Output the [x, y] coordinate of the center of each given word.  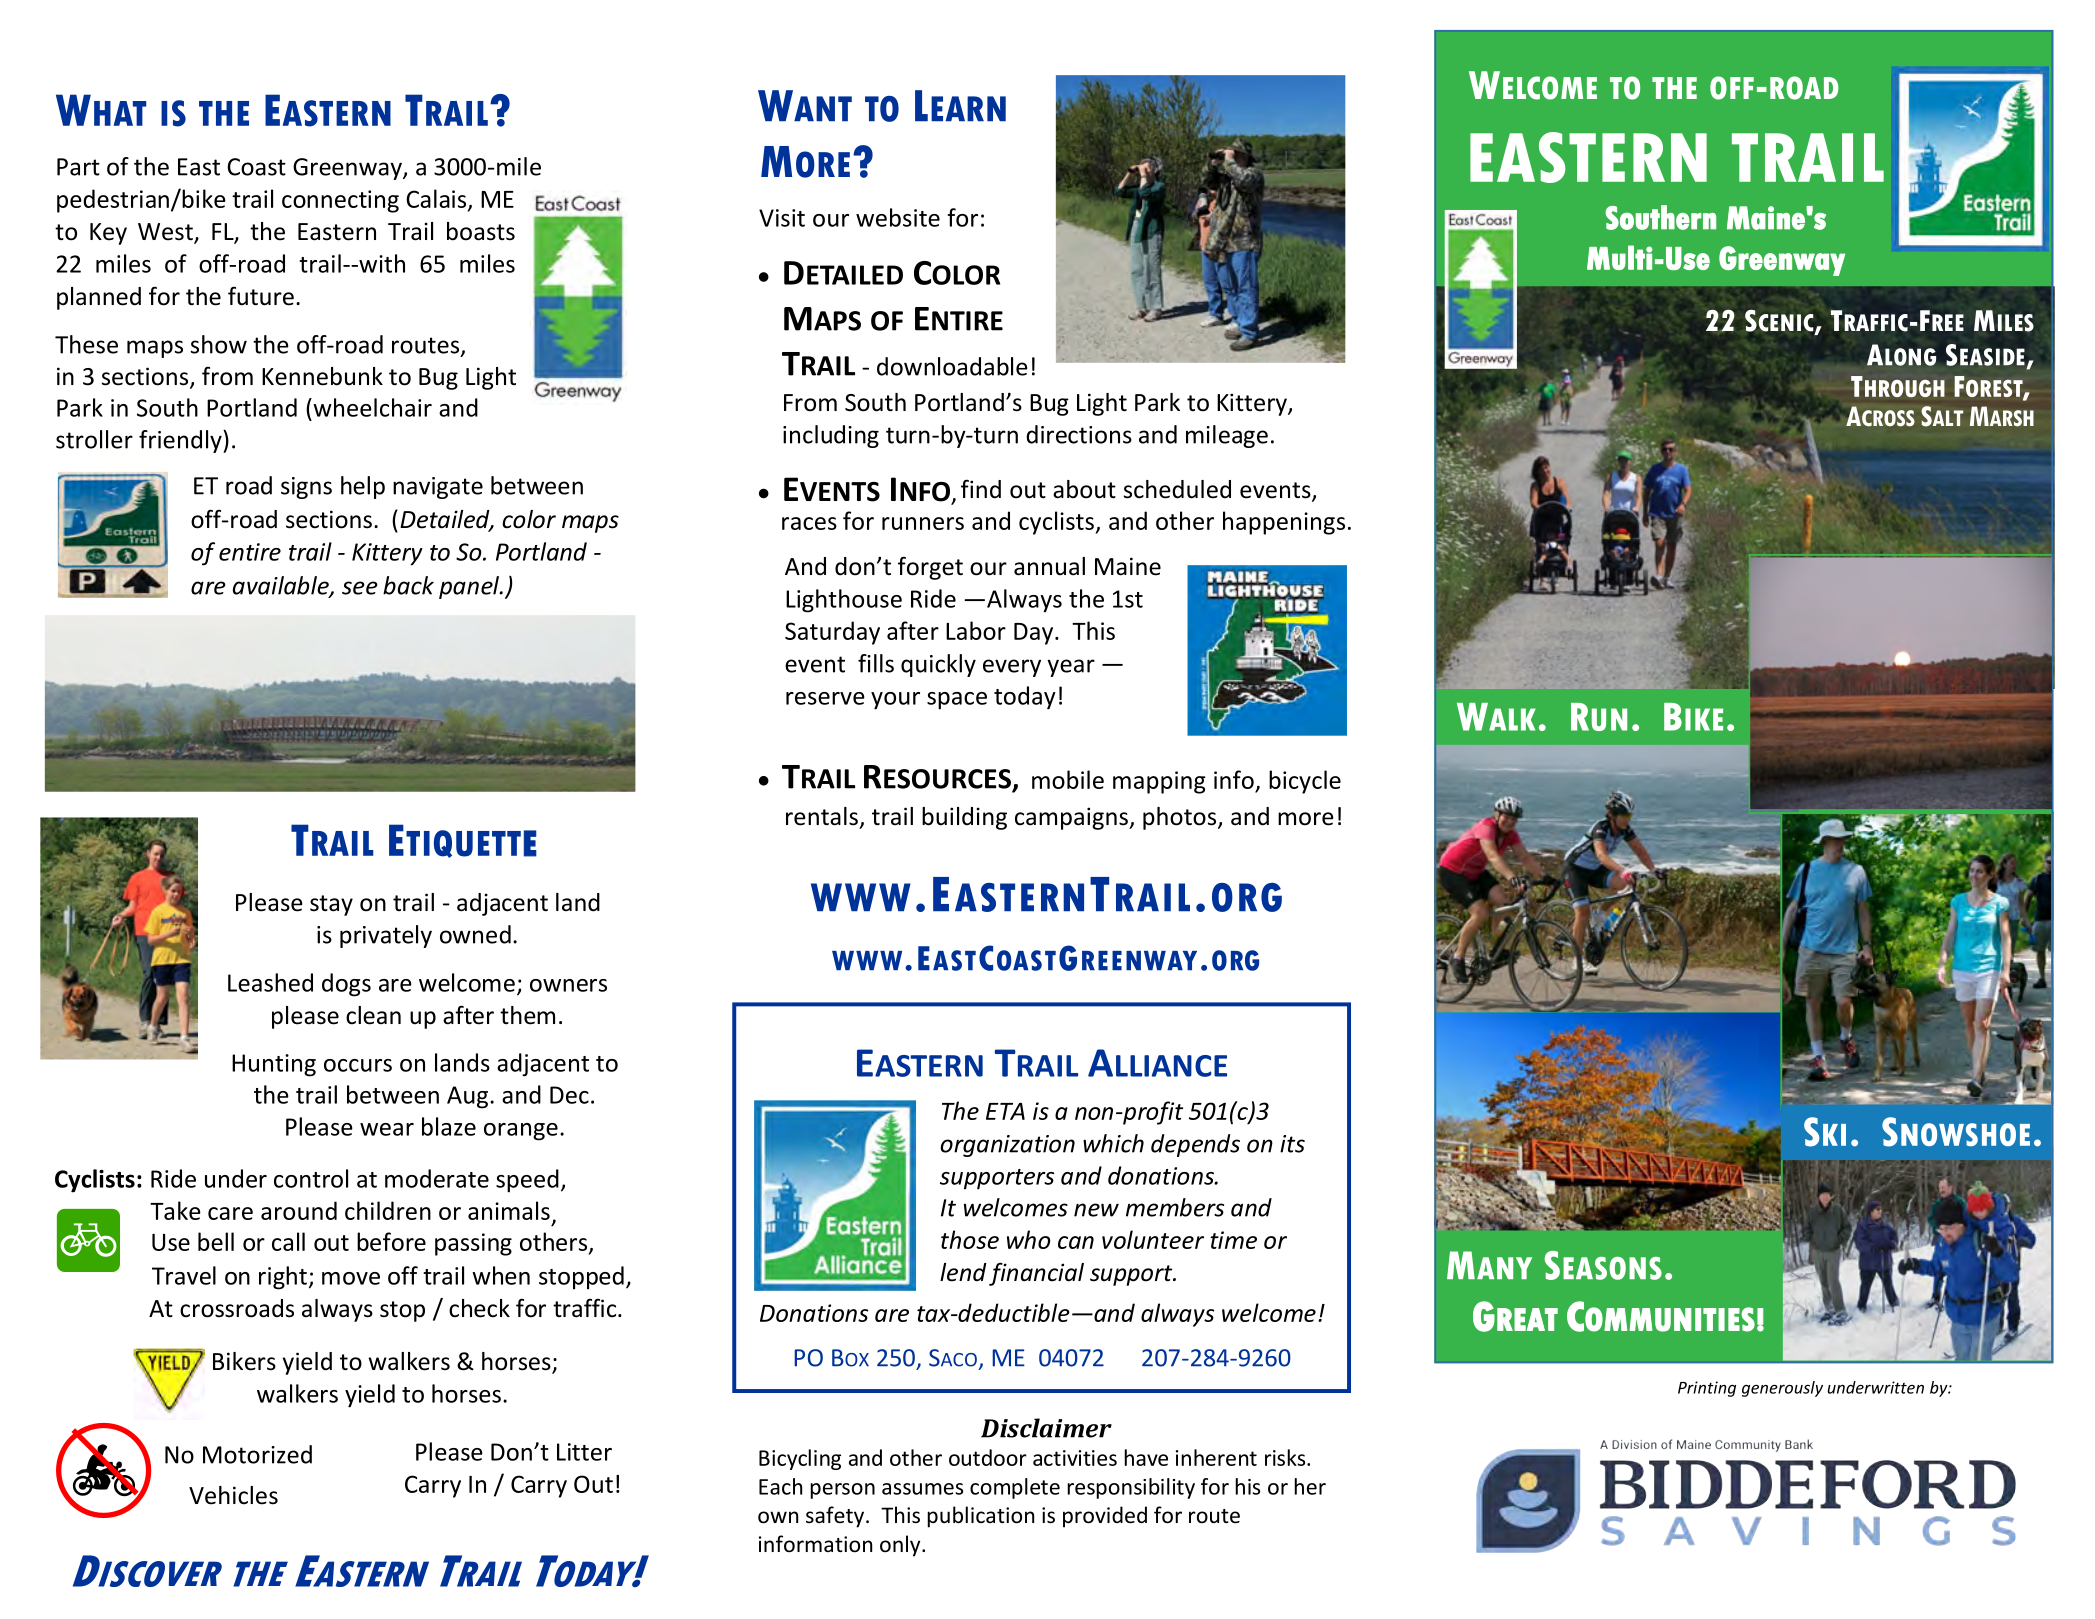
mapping [1159, 782]
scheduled [1177, 489]
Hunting [274, 1065]
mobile [1068, 779]
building [964, 818]
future [261, 296]
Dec [569, 1095]
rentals [822, 816]
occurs [358, 1065]
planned [99, 298]
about [1084, 489]
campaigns [1072, 818]
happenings [1284, 523]
